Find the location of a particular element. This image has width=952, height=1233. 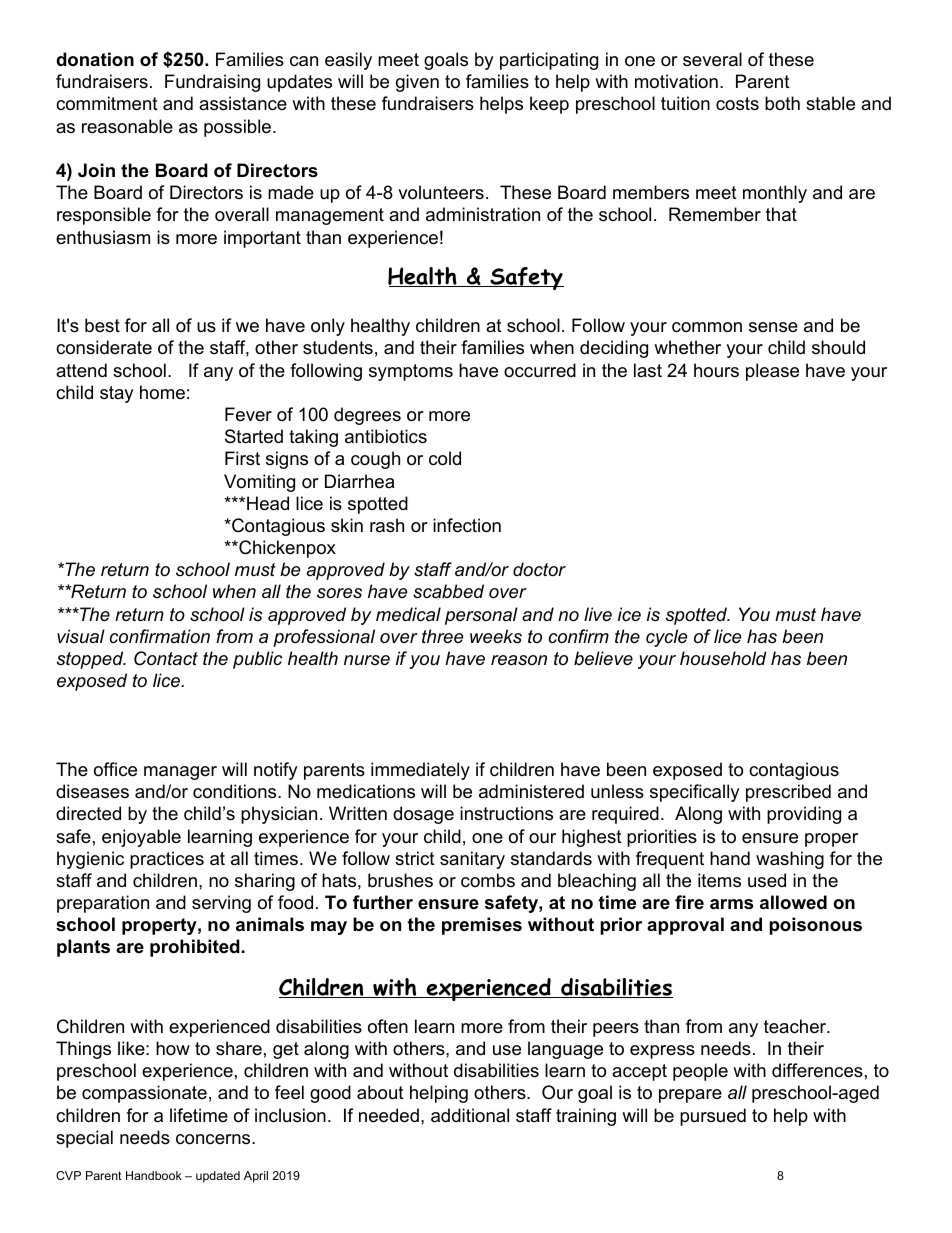

additional is located at coordinates (470, 1115).
